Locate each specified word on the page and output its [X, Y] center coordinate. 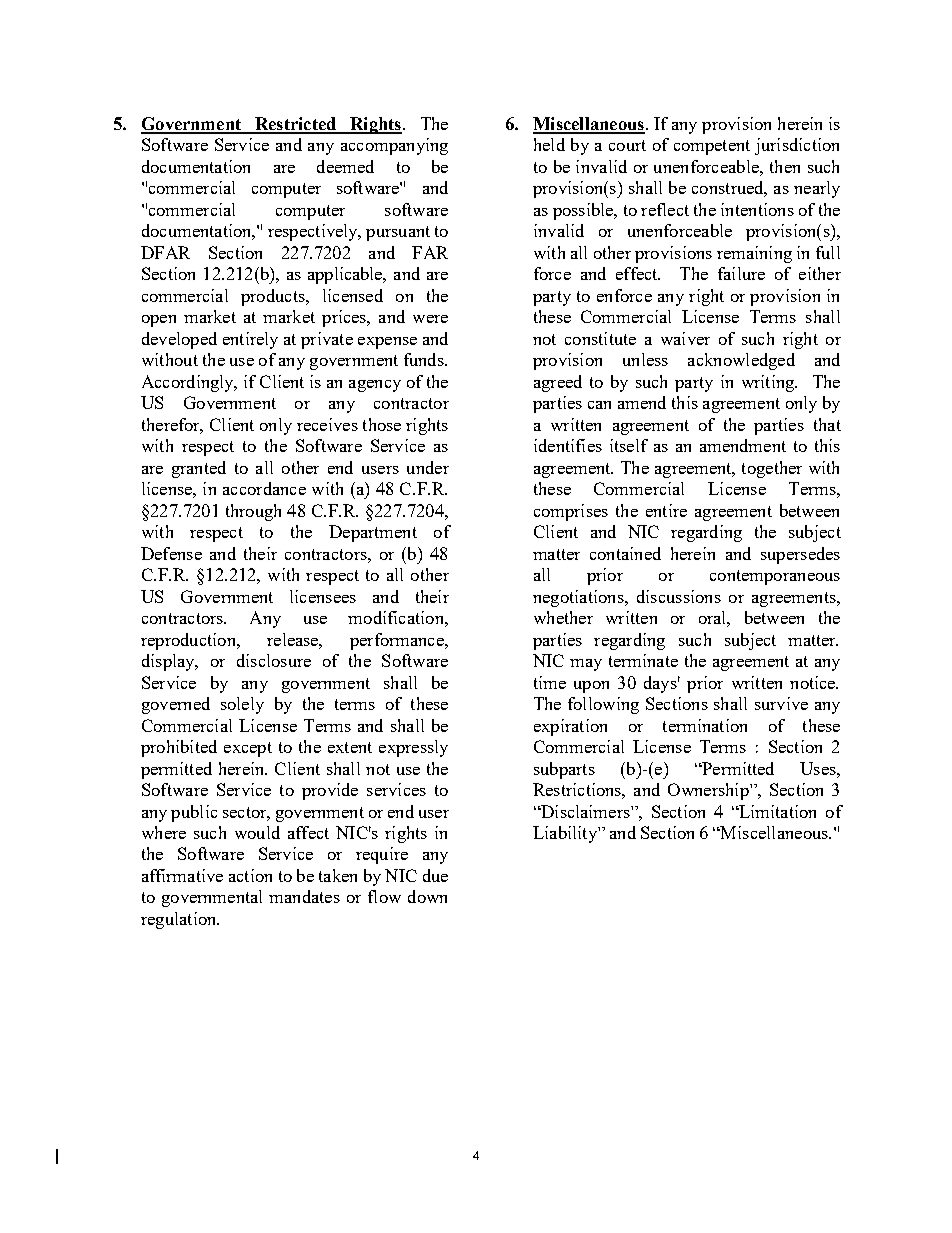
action [250, 875]
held [549, 144]
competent [712, 147]
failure [741, 273]
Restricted [296, 125]
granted [199, 469]
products [274, 297]
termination [705, 725]
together [772, 469]
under [428, 467]
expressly [413, 748]
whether [563, 617]
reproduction [189, 641]
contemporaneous [775, 577]
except [248, 749]
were [430, 319]
